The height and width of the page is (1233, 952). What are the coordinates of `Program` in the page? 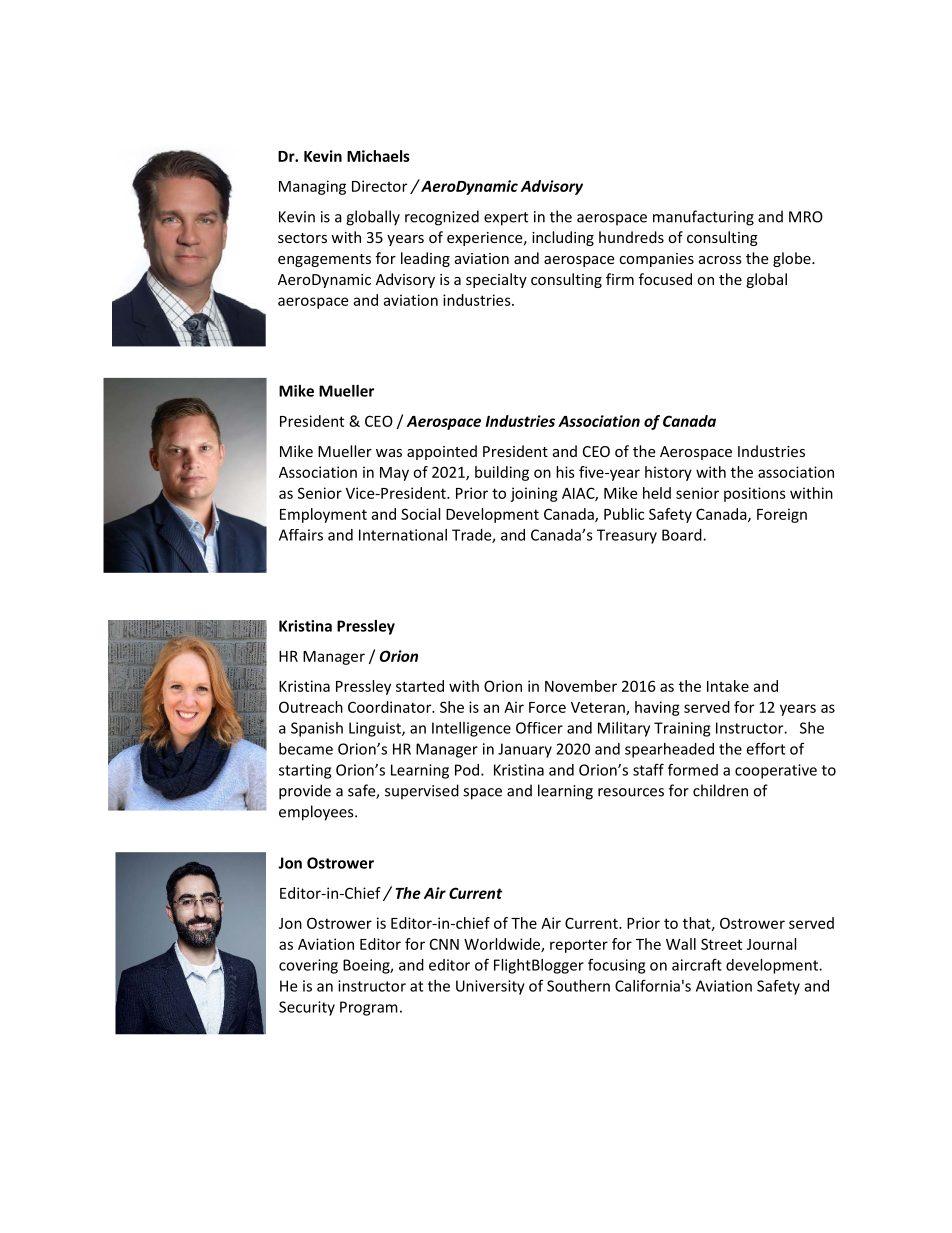 It's located at (369, 1008).
